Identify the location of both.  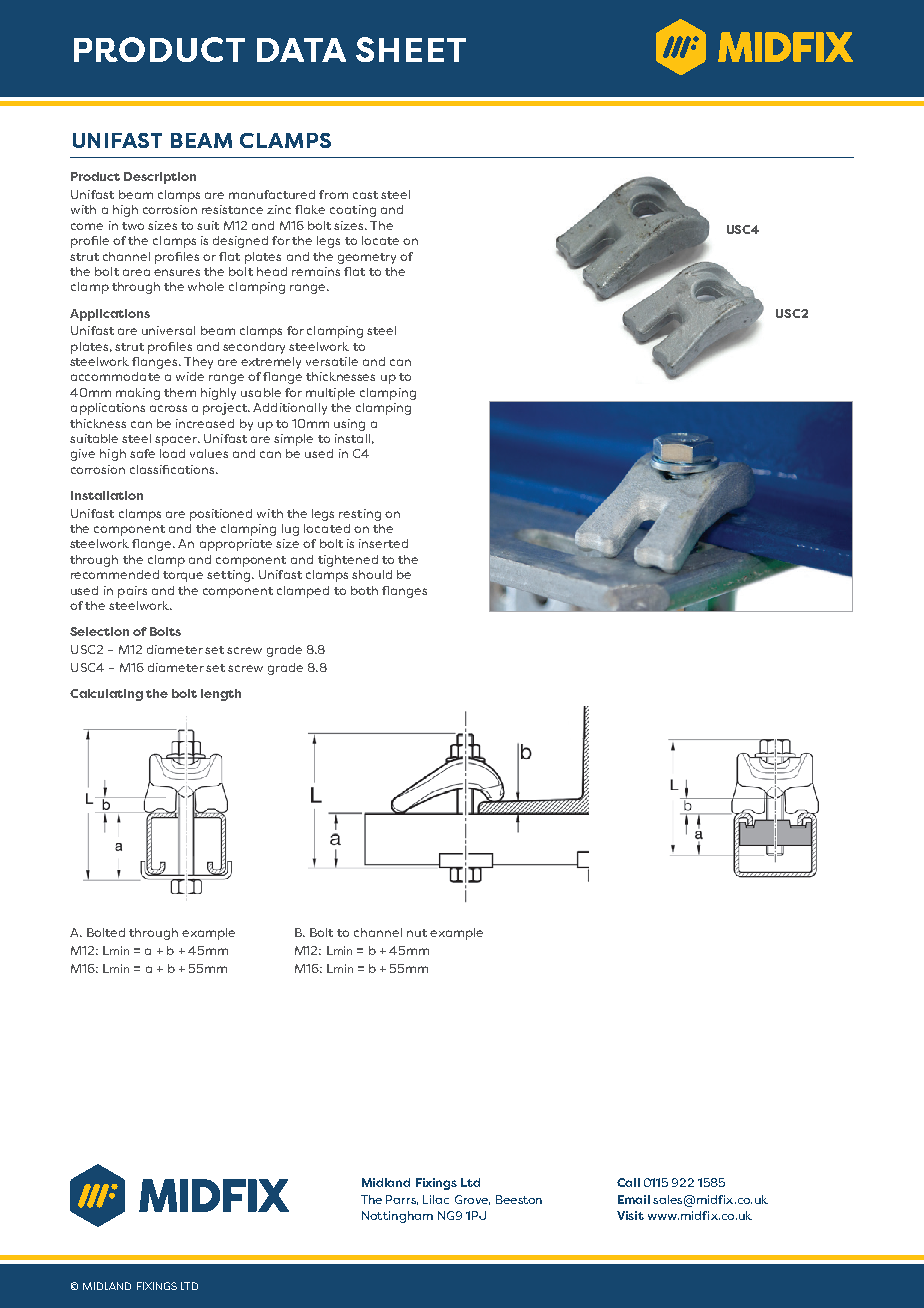
(364, 590).
